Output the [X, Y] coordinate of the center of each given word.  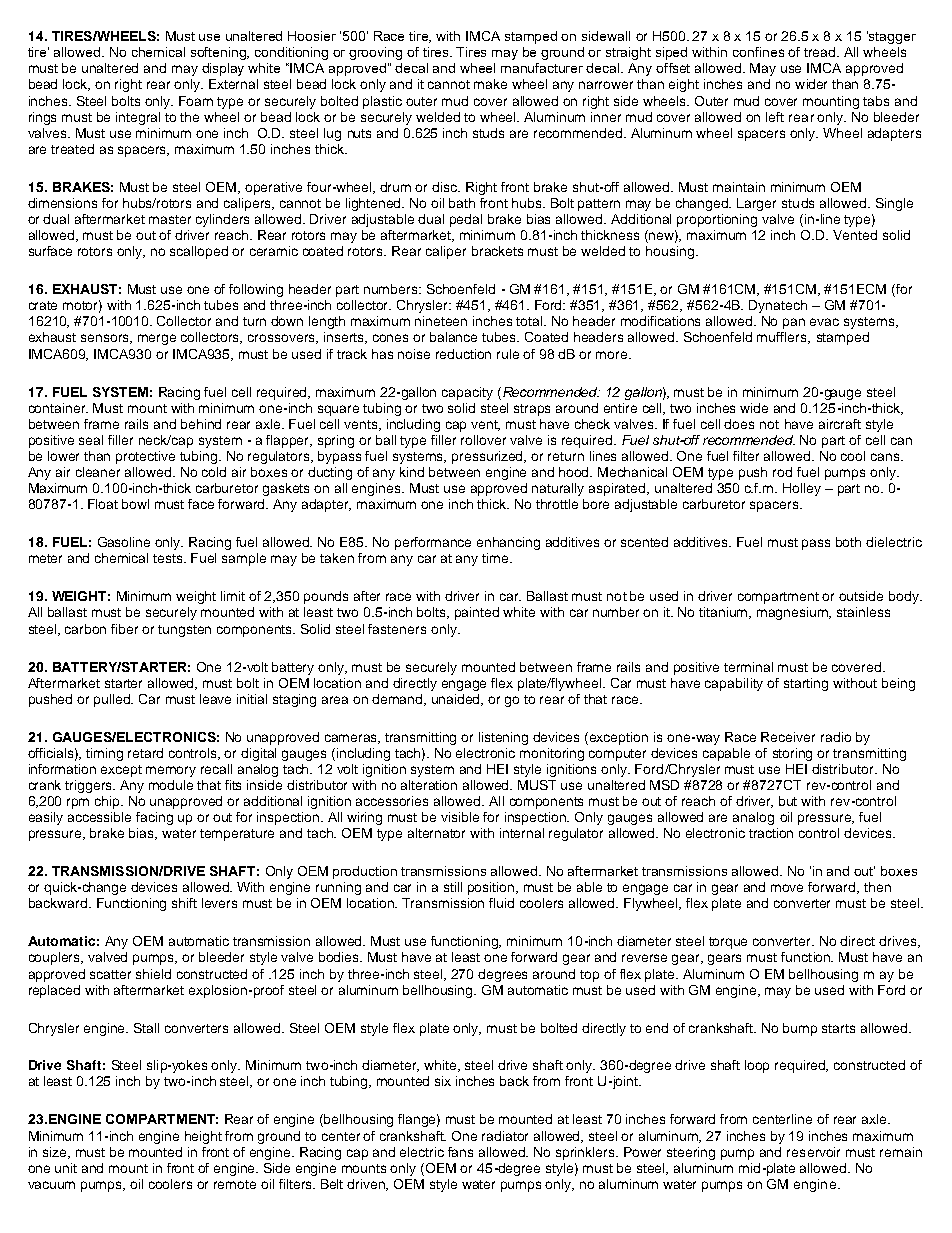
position [492, 888]
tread [821, 52]
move [787, 888]
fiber [124, 629]
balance [453, 337]
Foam [196, 101]
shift [184, 903]
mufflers [783, 338]
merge [157, 339]
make [490, 84]
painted [477, 613]
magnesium [794, 613]
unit [66, 1168]
